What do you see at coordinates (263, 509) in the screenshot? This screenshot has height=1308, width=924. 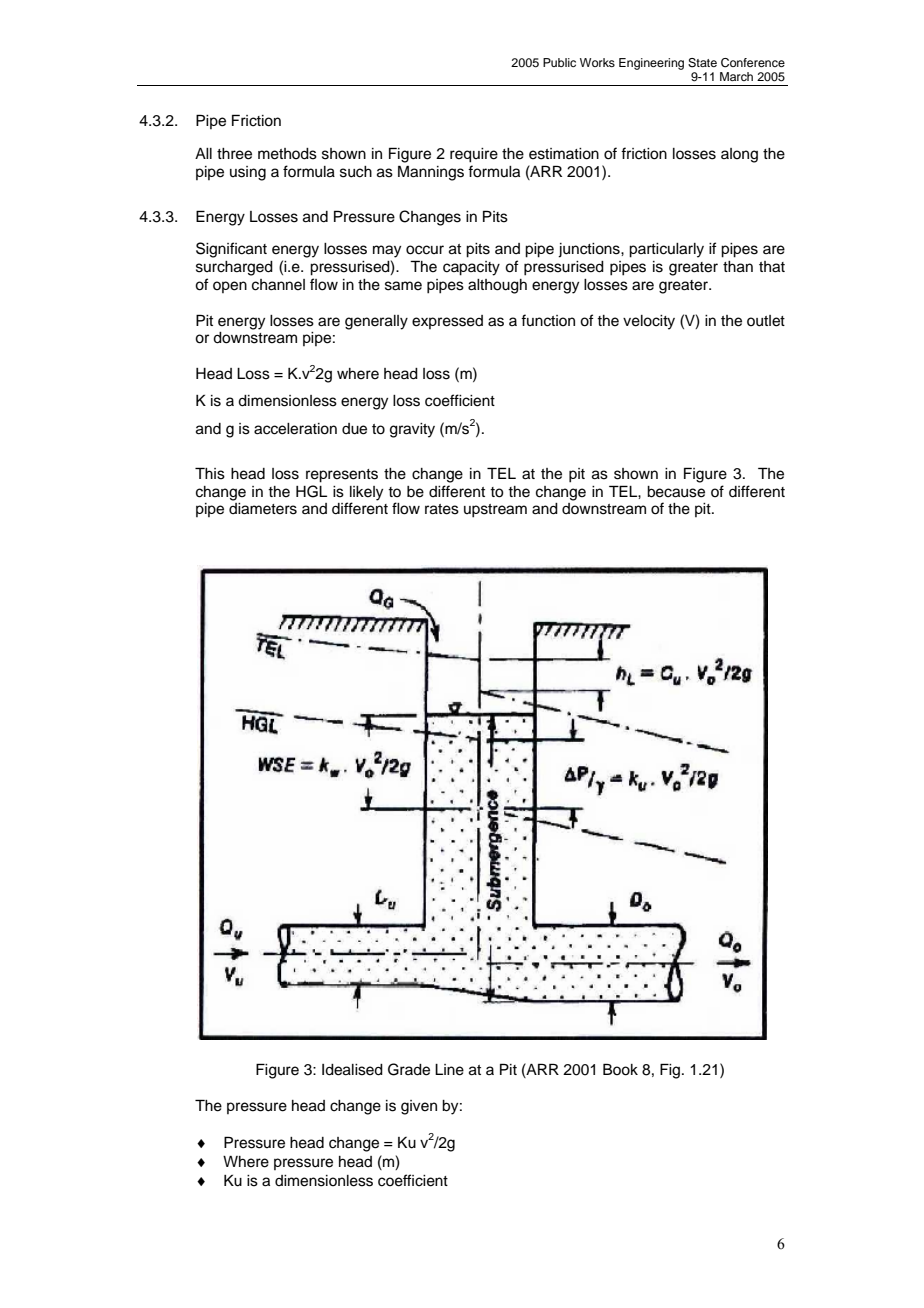 I see `diameters` at bounding box center [263, 509].
